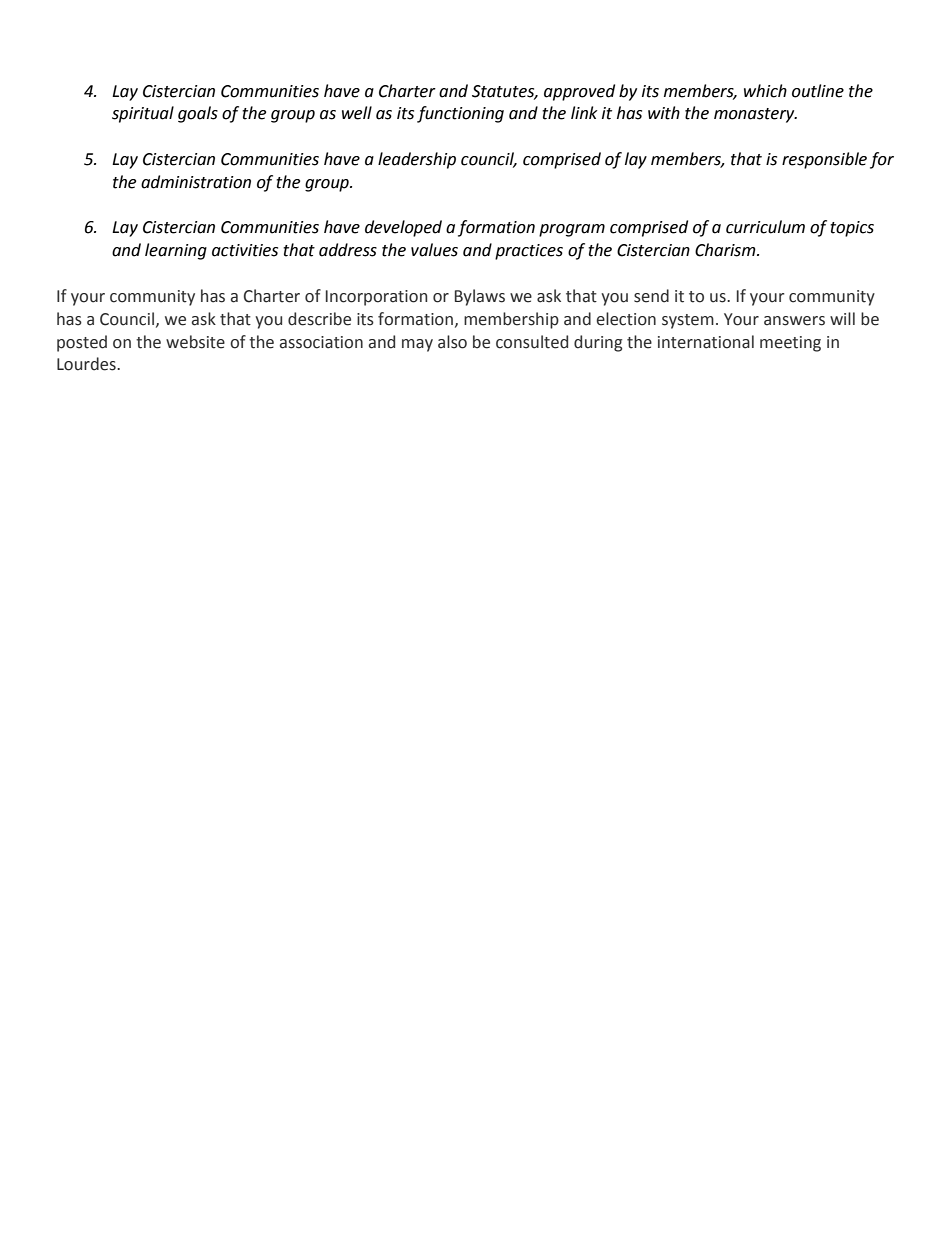 The image size is (952, 1233). Describe the element at coordinates (765, 91) in the image. I see `which` at that location.
